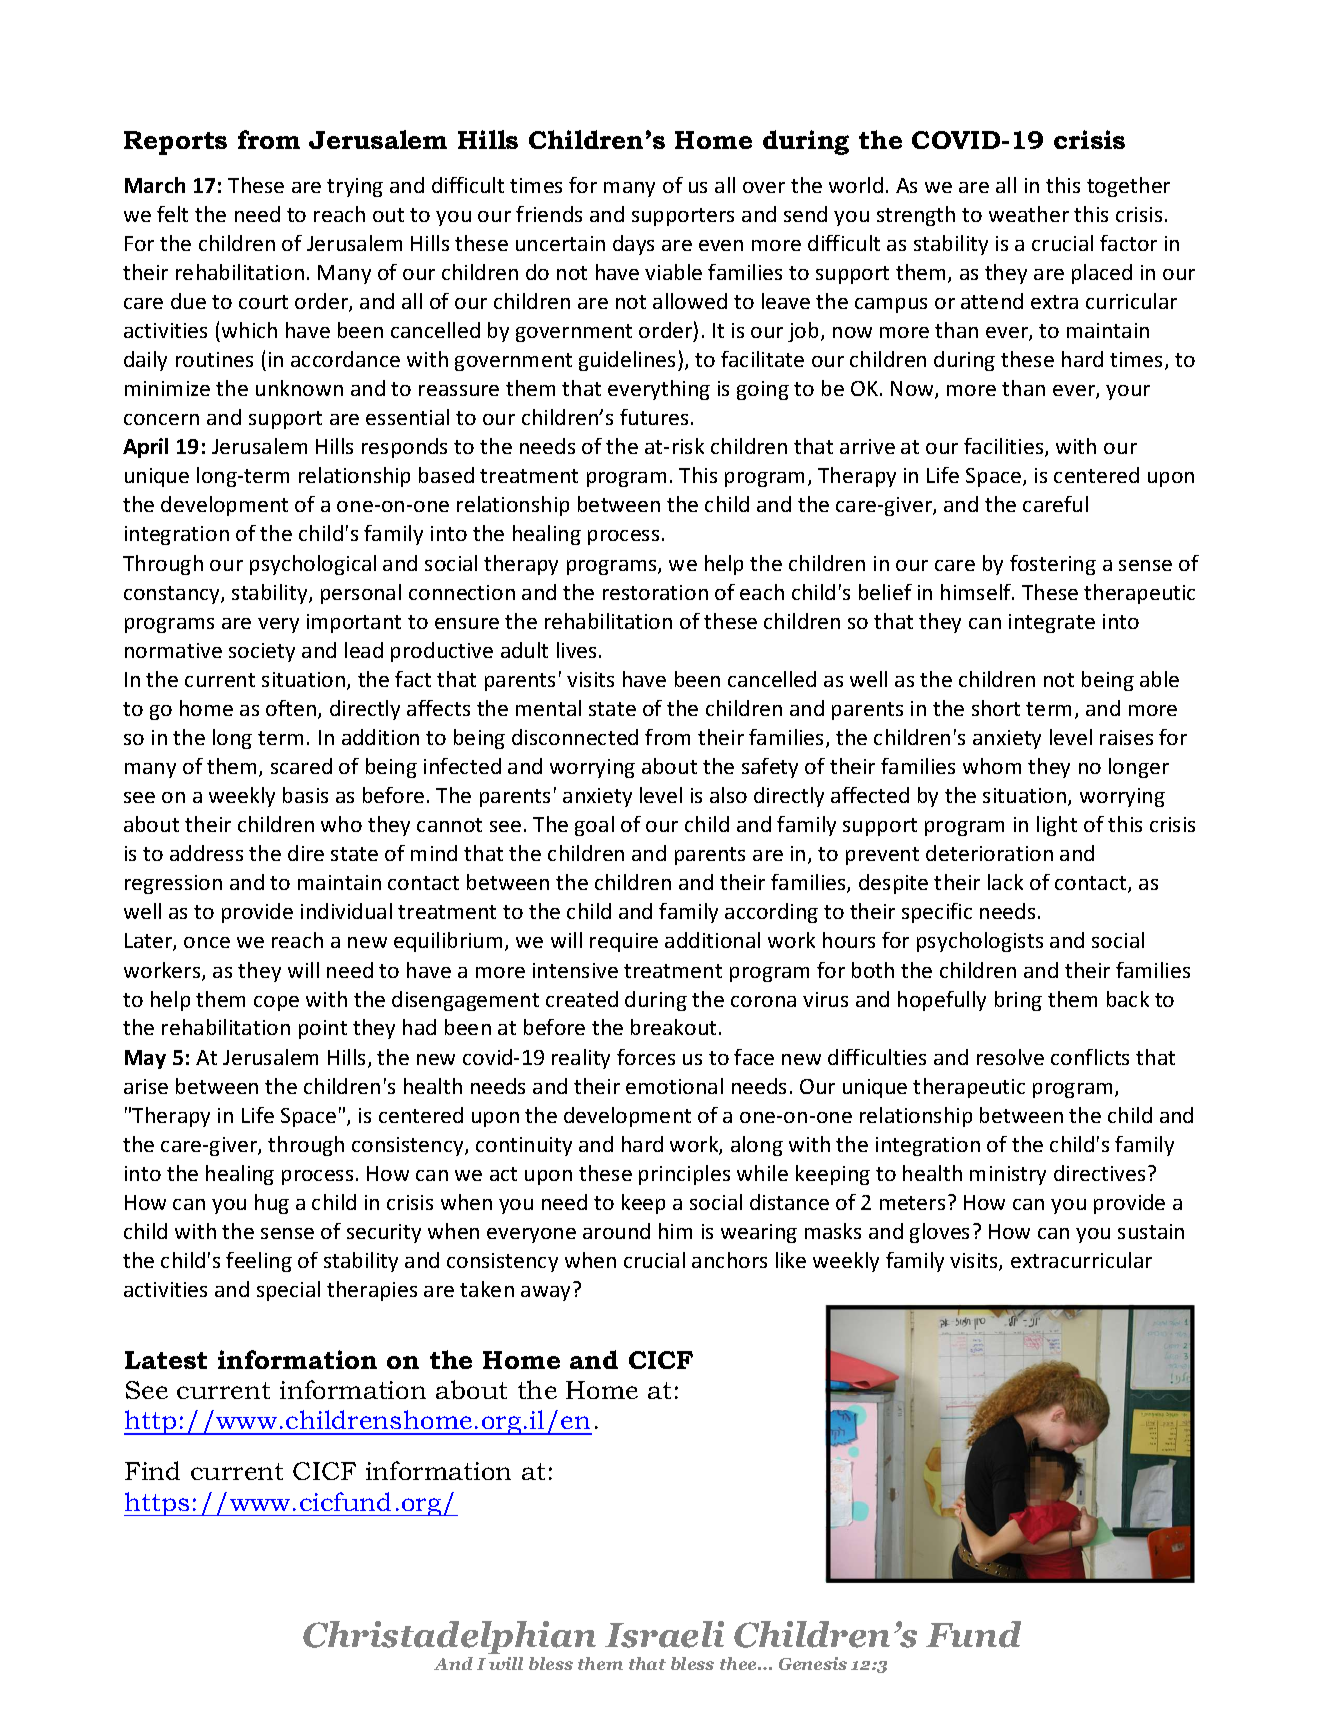 The width and height of the screenshot is (1325, 1714). What do you see at coordinates (1029, 214) in the screenshot?
I see `weather` at bounding box center [1029, 214].
